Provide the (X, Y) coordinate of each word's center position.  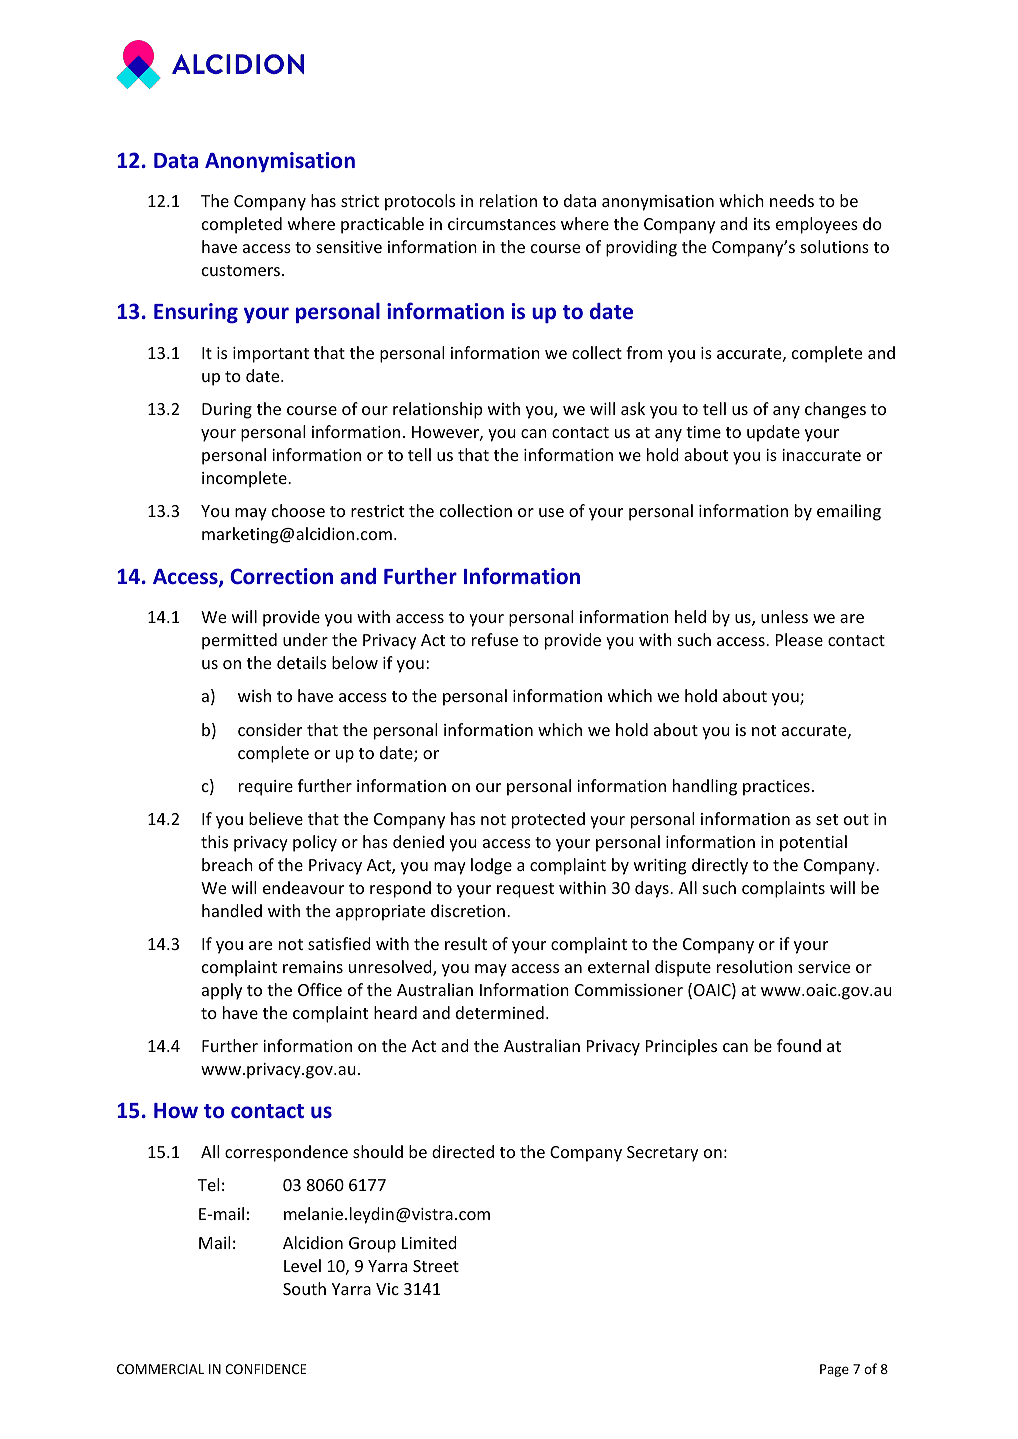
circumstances (502, 224)
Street (436, 1266)
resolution (754, 966)
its (762, 224)
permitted (239, 641)
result (466, 943)
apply (222, 991)
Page (834, 1370)
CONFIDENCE (265, 1369)
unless (784, 616)
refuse (495, 639)
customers (241, 270)
